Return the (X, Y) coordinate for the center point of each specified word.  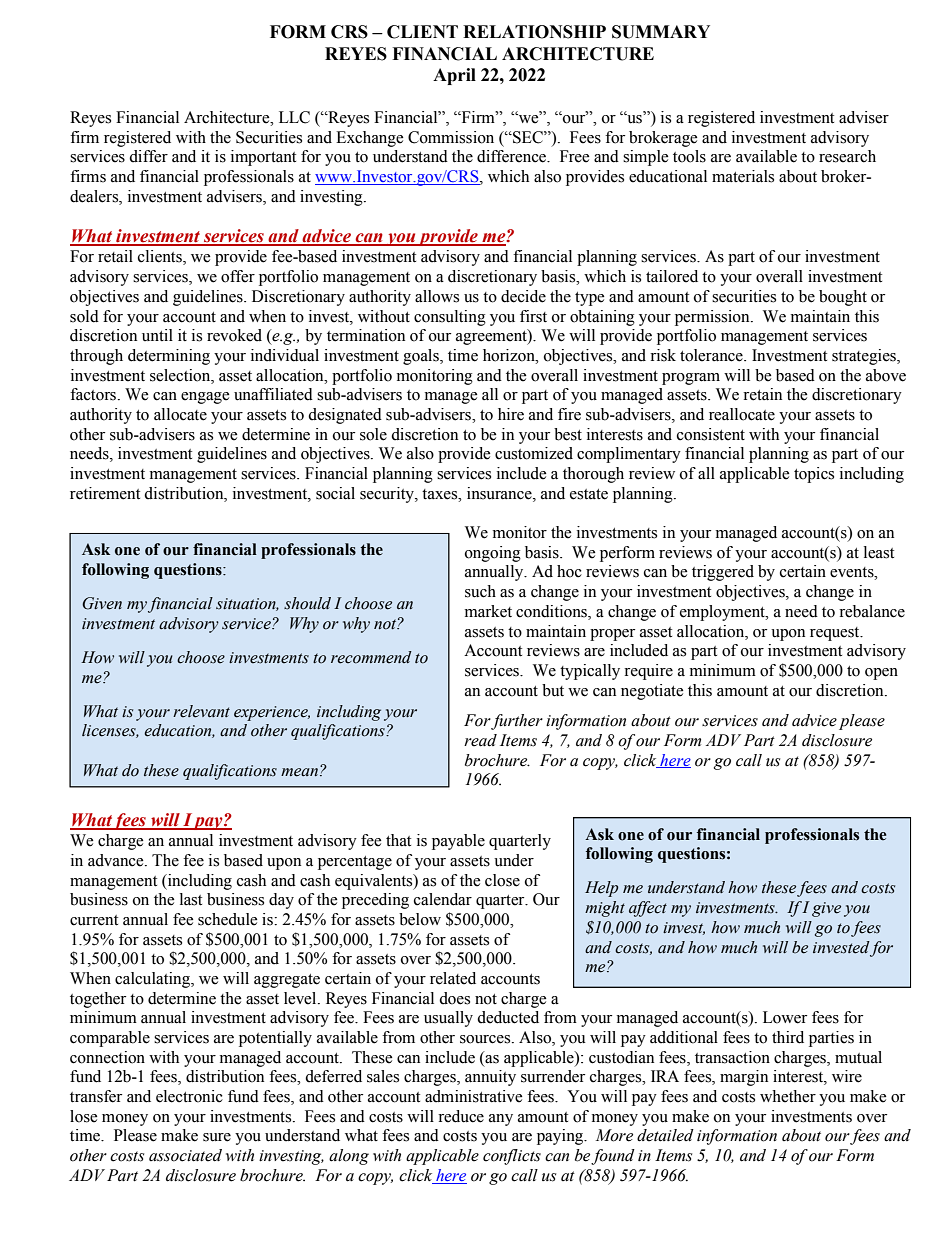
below (420, 919)
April (454, 76)
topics (814, 475)
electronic (189, 1096)
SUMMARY (661, 32)
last (191, 899)
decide (523, 296)
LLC (294, 117)
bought (843, 298)
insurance (500, 493)
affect (648, 909)
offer (238, 276)
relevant (201, 711)
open (881, 674)
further (516, 722)
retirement (105, 493)
